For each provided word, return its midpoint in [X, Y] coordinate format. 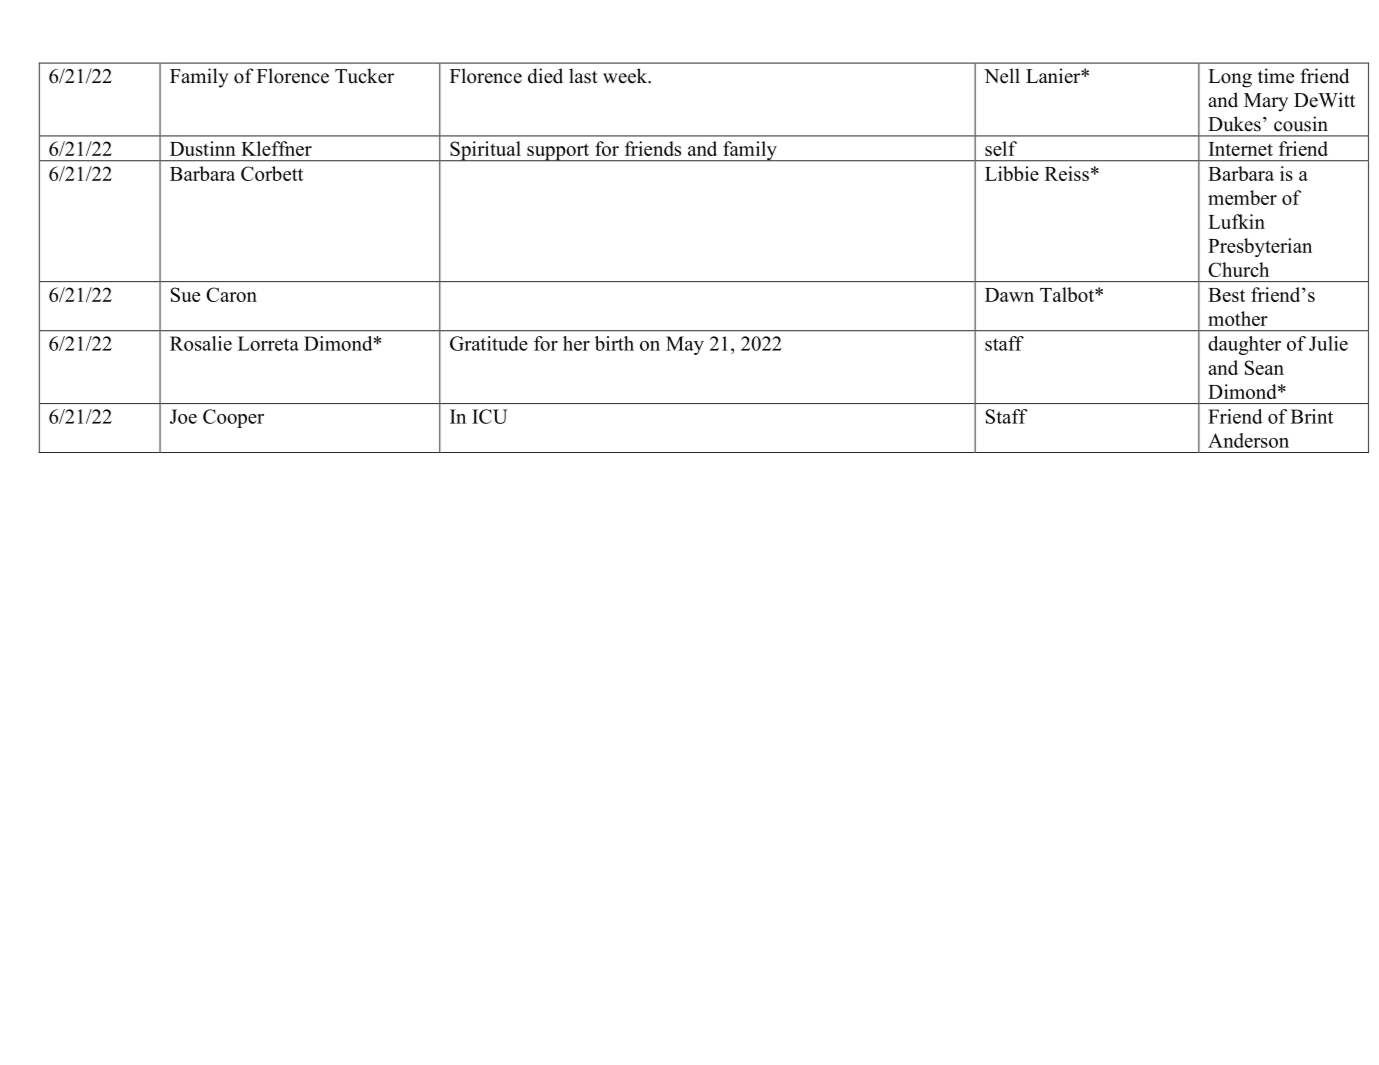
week [626, 76]
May [685, 345]
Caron [231, 294]
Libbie [1012, 173]
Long [1230, 78]
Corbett [272, 173]
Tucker [364, 76]
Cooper [233, 418]
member [1242, 197]
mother [1238, 318]
